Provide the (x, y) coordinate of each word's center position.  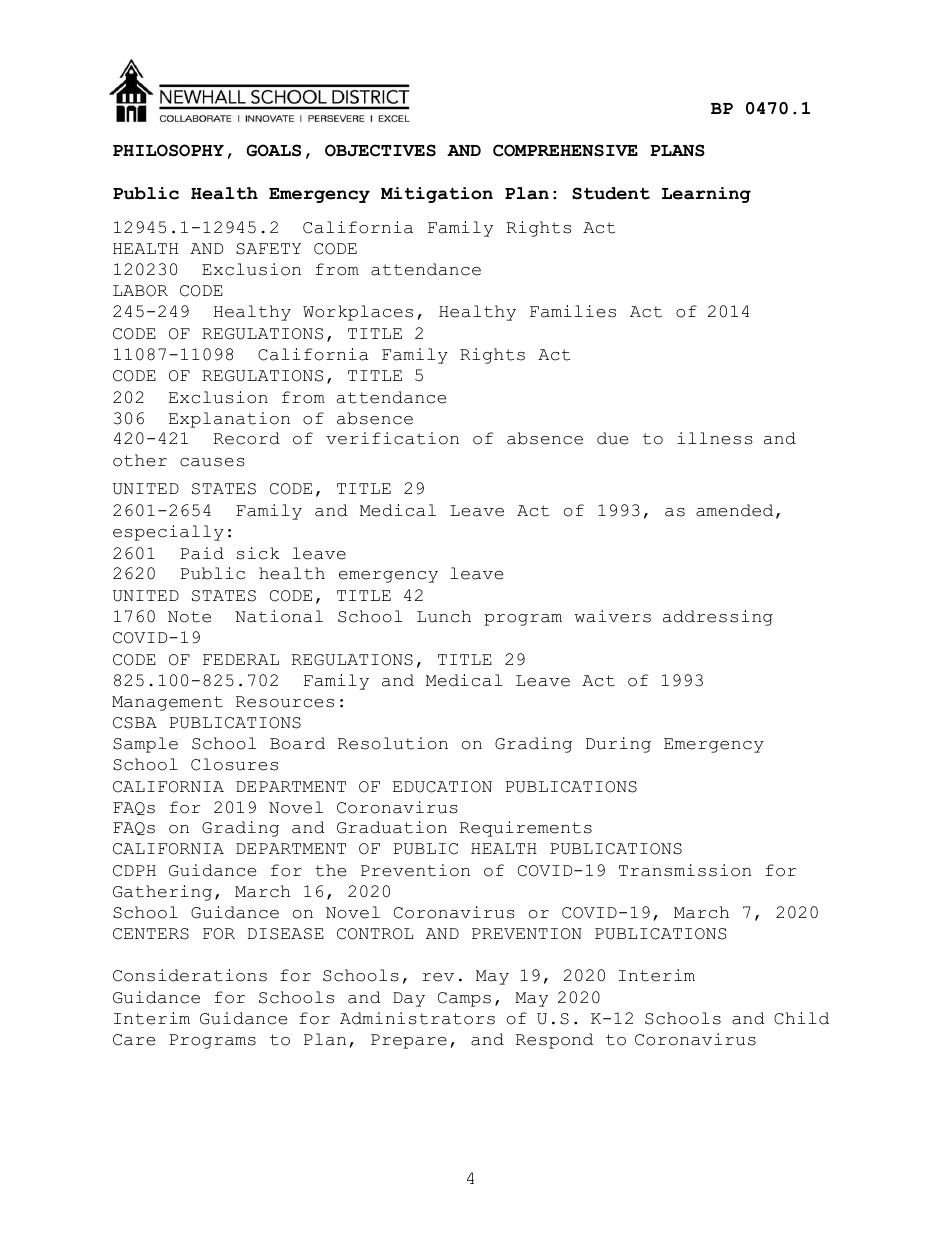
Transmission (685, 870)
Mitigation (437, 195)
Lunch (444, 616)
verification (392, 438)
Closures (234, 764)
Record (246, 438)
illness (715, 438)
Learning (706, 195)
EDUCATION (442, 787)
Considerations (190, 975)
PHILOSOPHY (168, 150)
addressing (718, 618)
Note (189, 617)
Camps (464, 999)
